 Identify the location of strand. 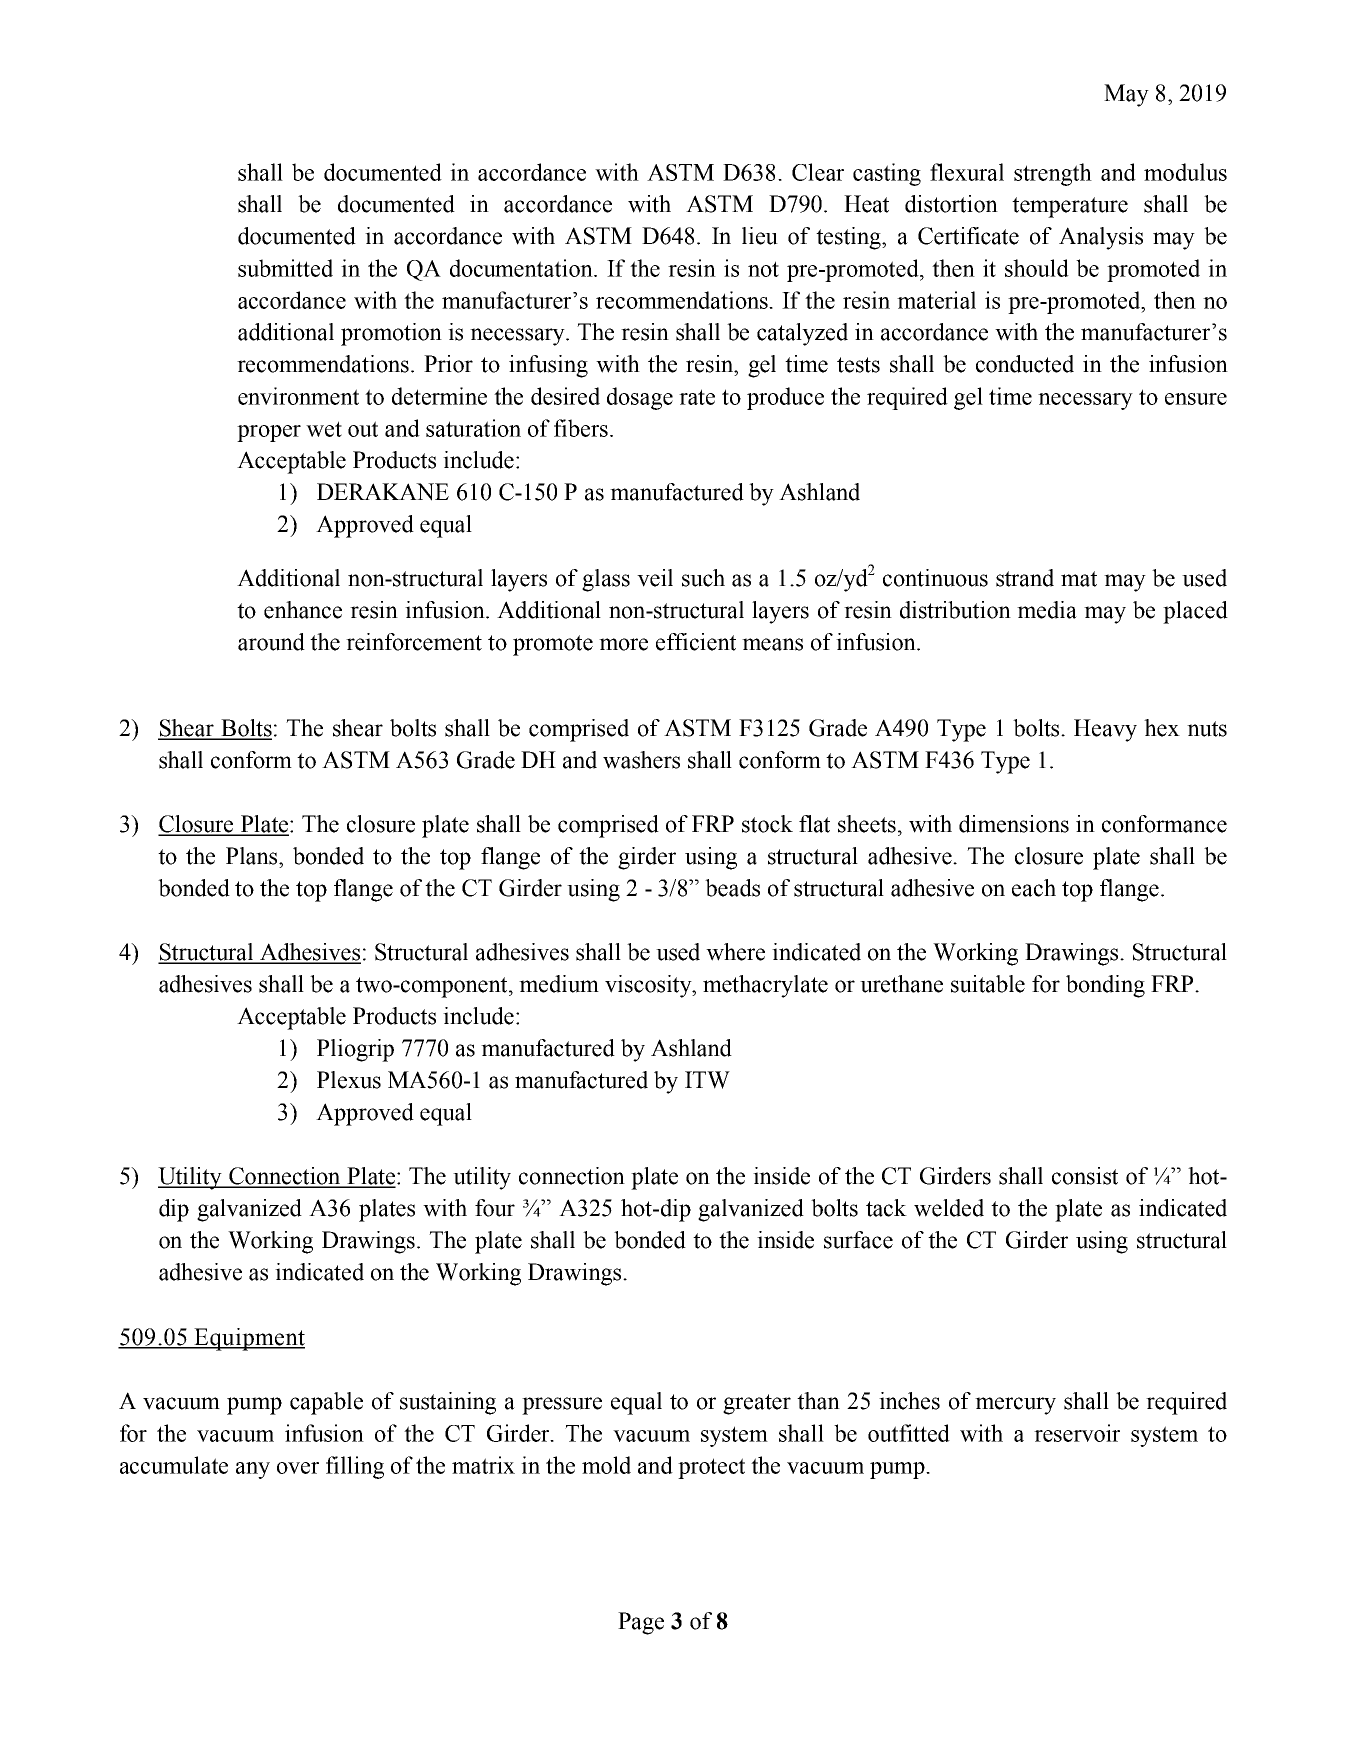
(1025, 578).
